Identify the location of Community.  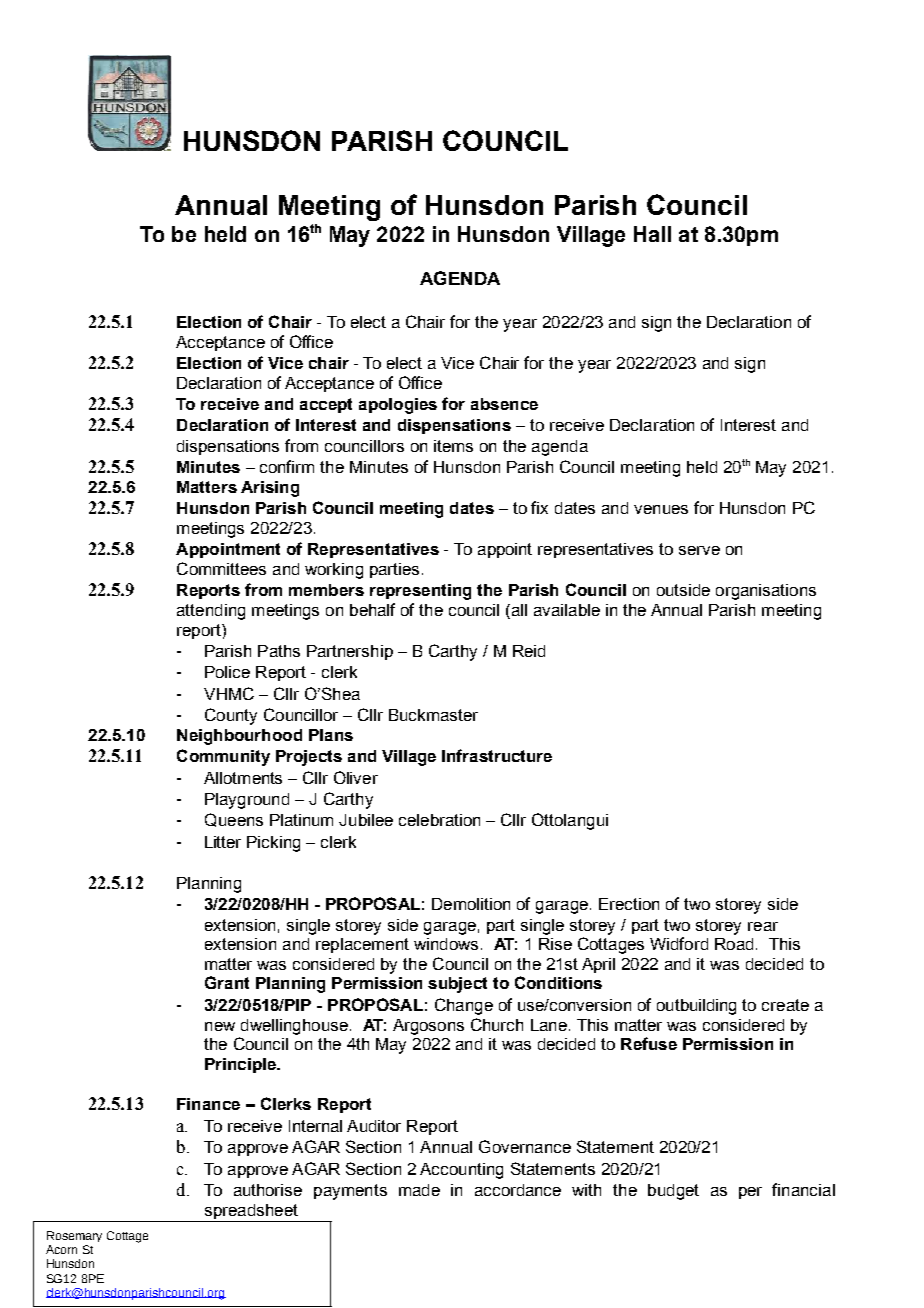
(223, 757).
